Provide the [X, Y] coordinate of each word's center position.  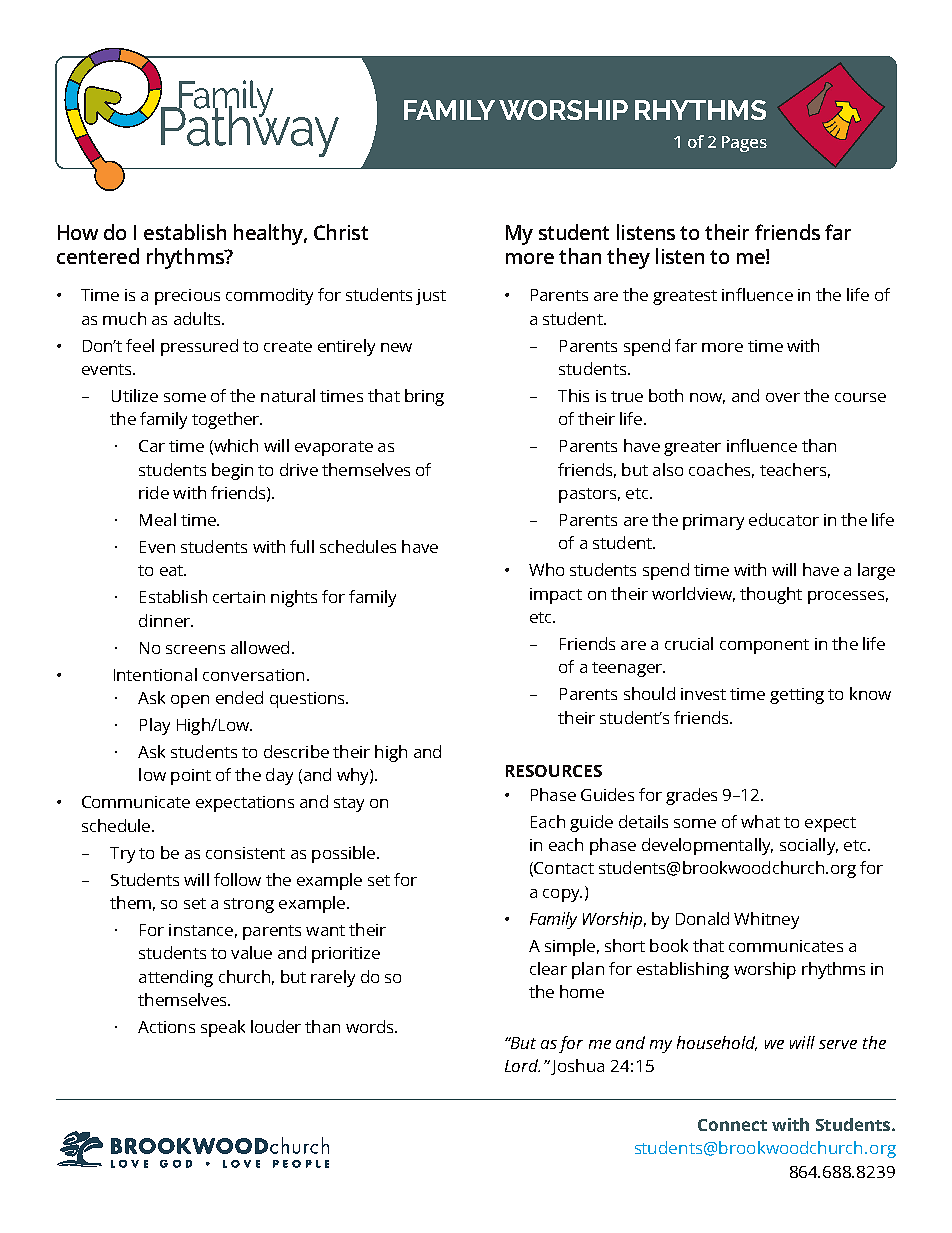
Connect [732, 1125]
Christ [341, 232]
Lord [522, 1065]
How [78, 232]
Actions [166, 1027]
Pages [744, 144]
